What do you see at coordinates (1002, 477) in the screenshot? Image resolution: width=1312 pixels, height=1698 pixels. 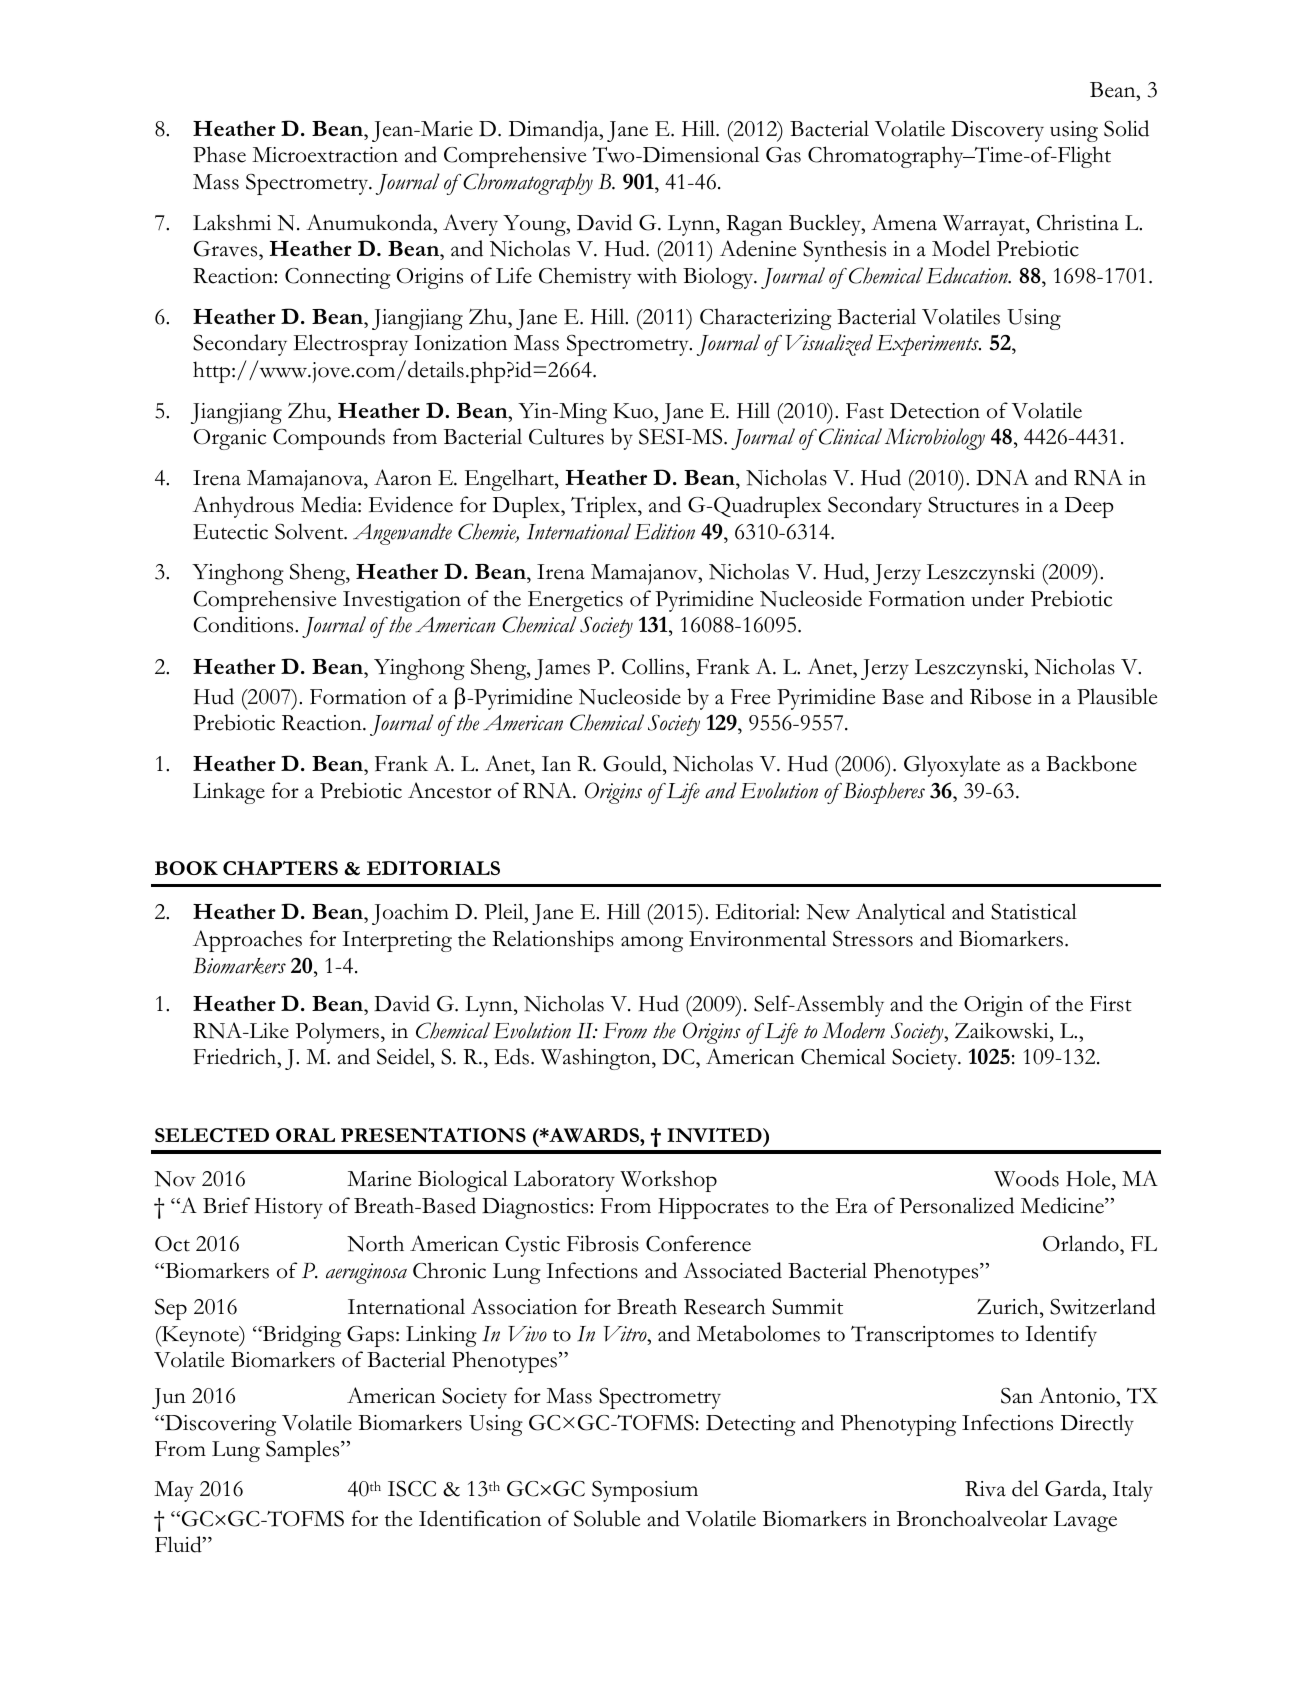 I see `DNA` at bounding box center [1002, 477].
